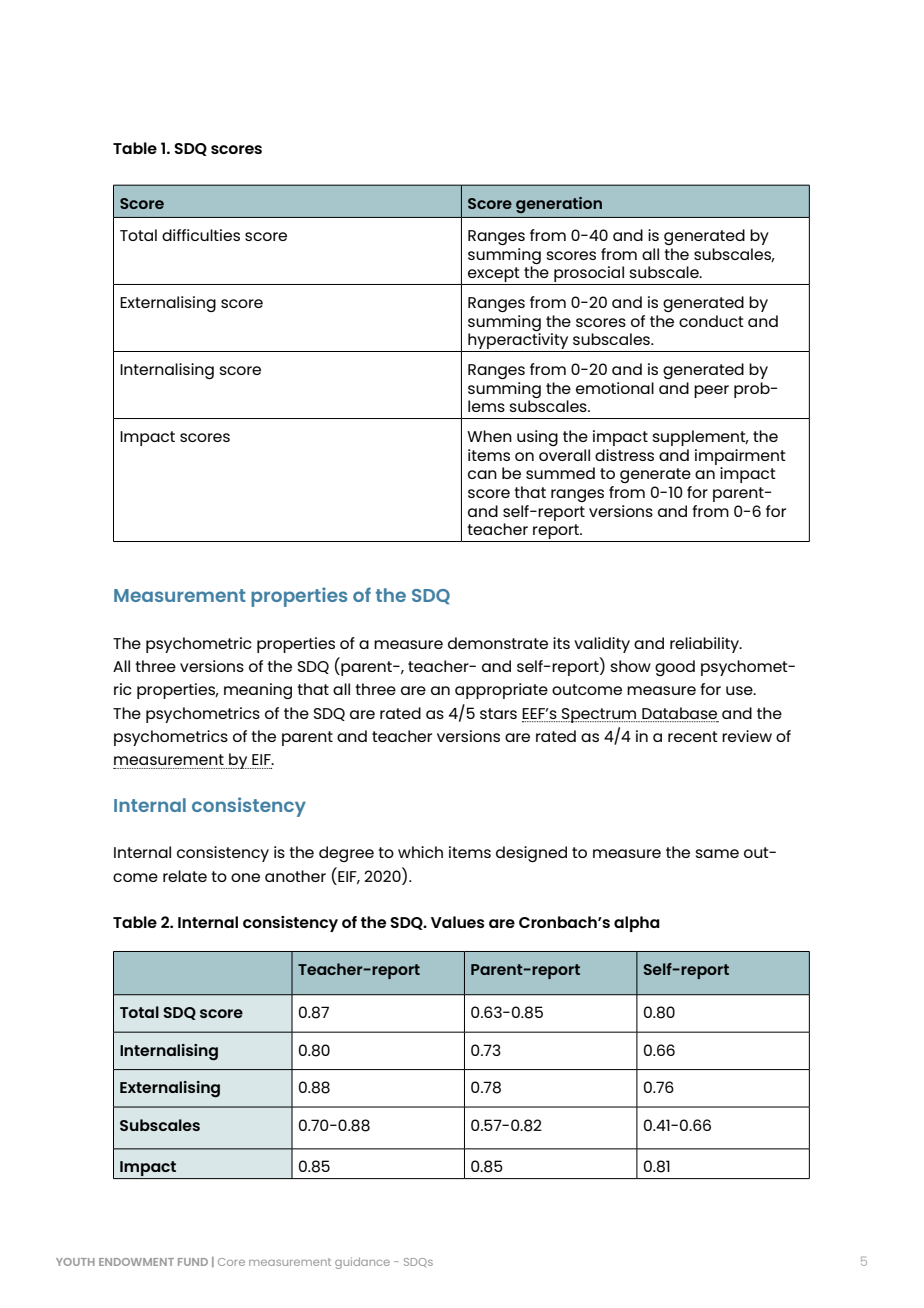 The width and height of the image is (924, 1308). Describe the element at coordinates (136, 1262) in the image. I see `ENDOWMENT` at that location.
